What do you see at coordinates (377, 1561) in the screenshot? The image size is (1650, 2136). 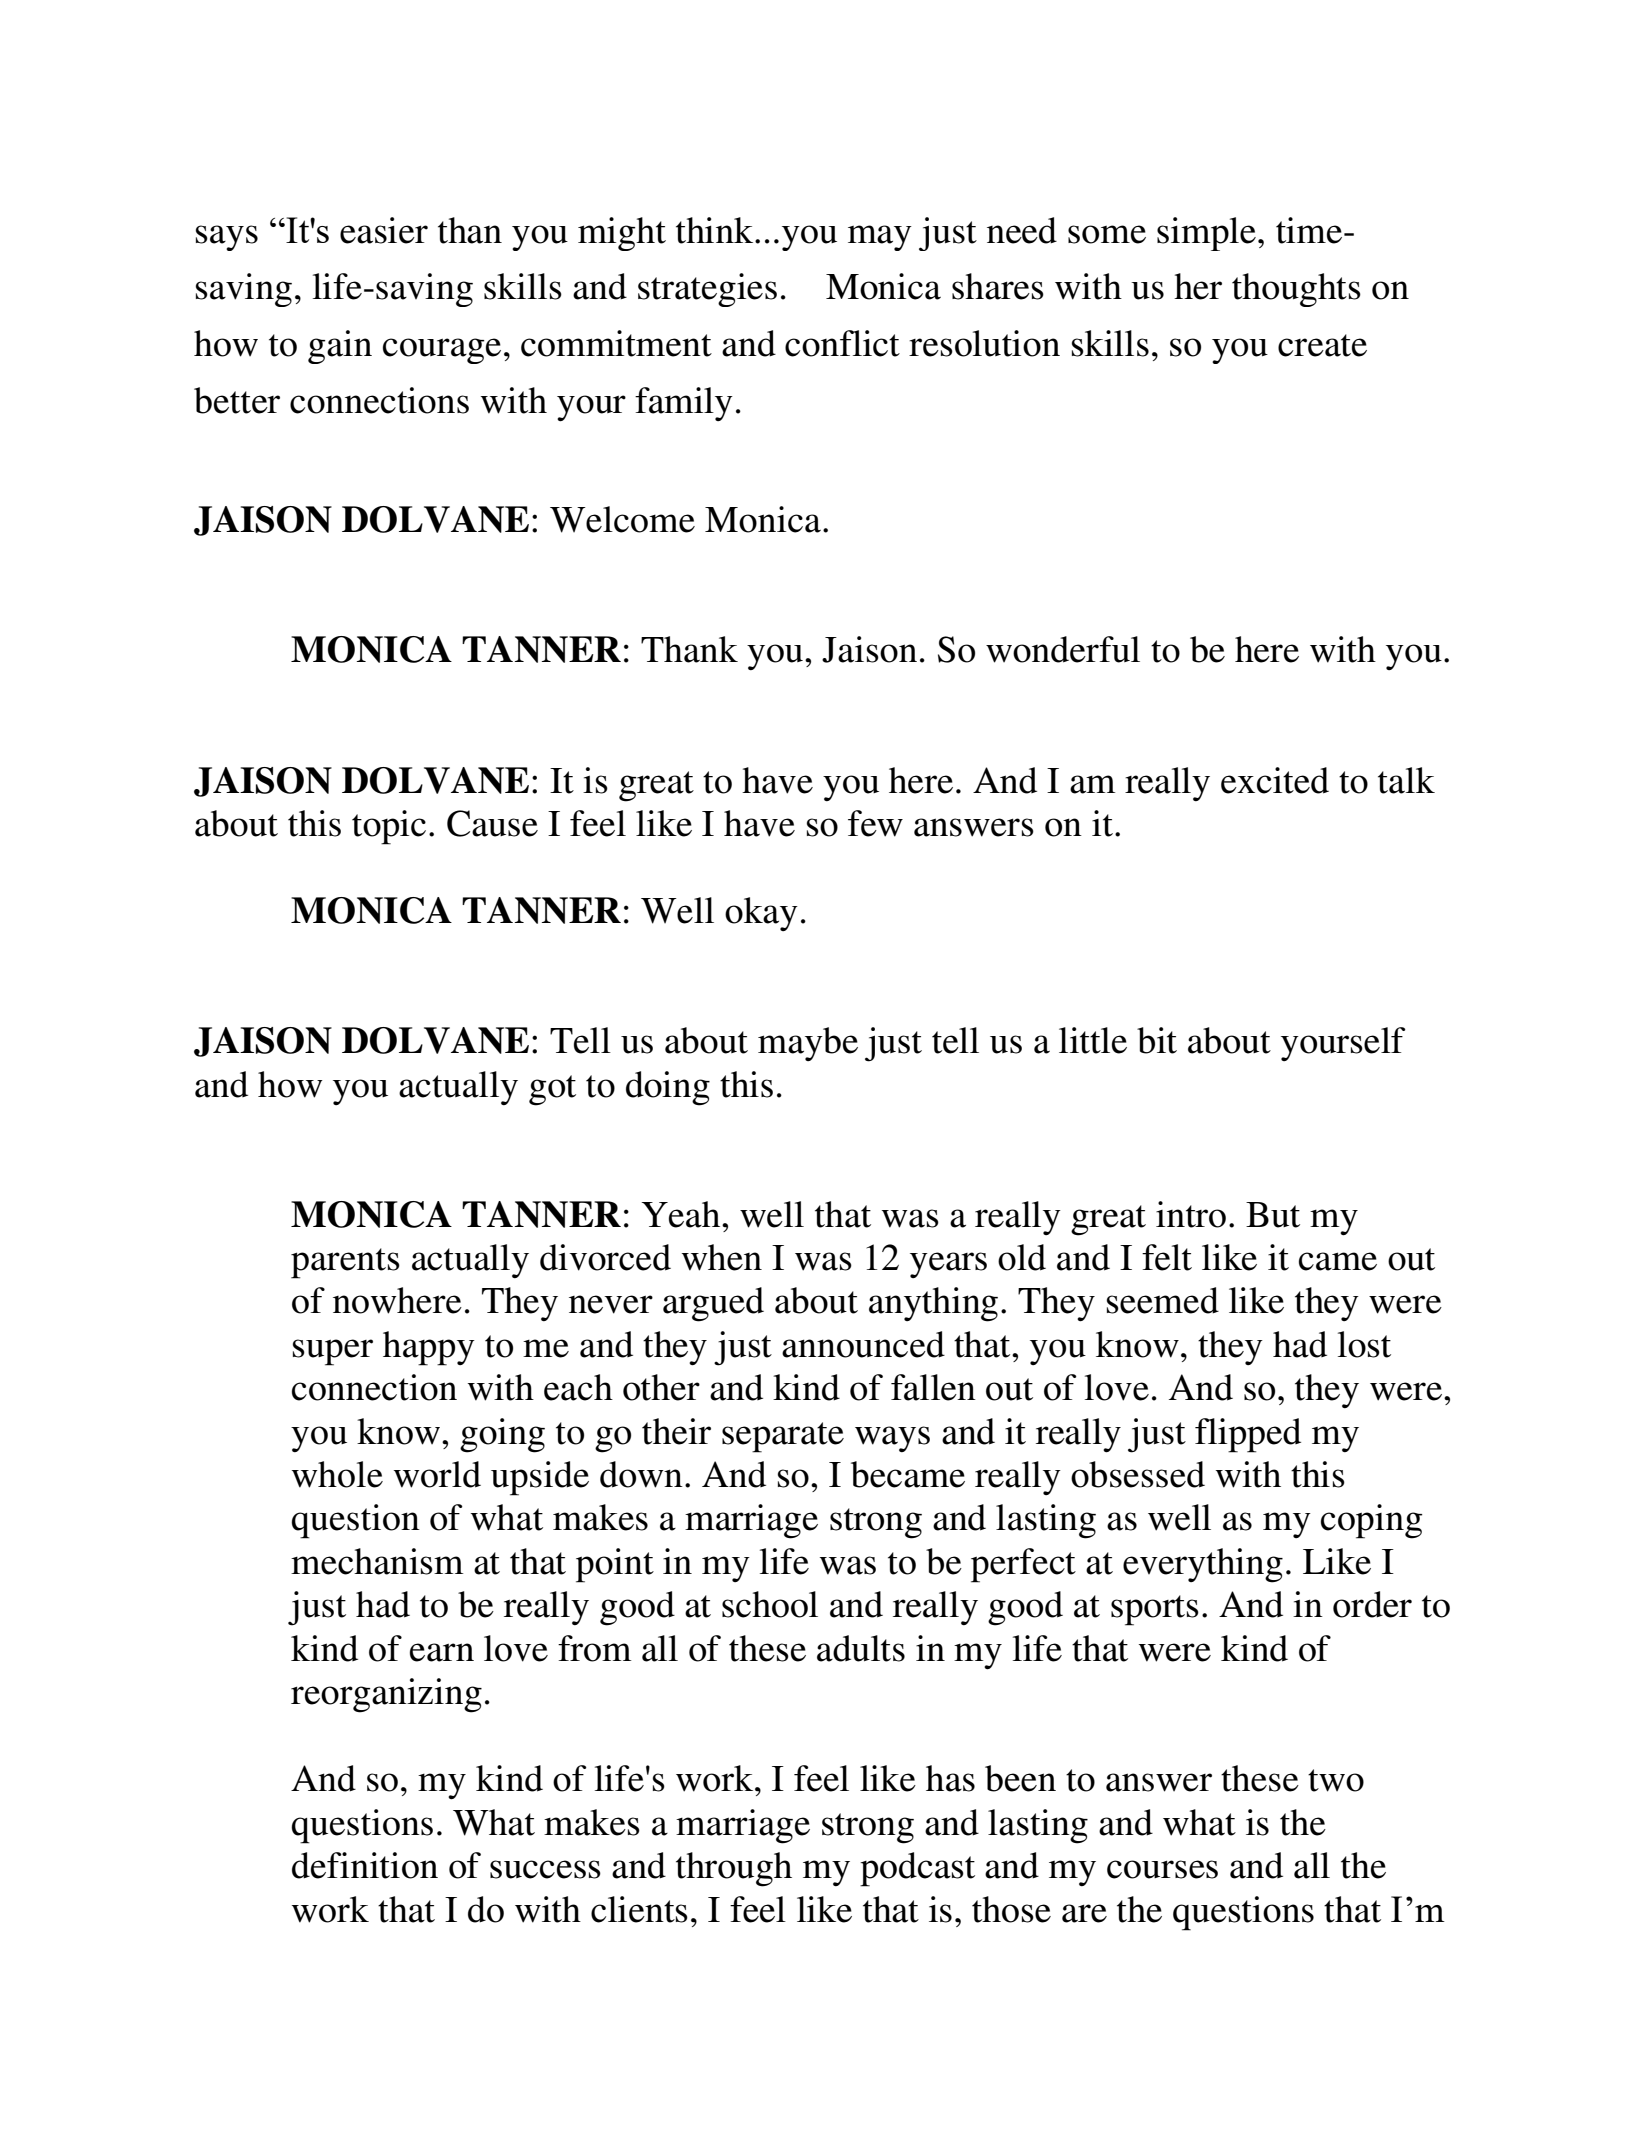 I see `mechanism` at bounding box center [377, 1561].
